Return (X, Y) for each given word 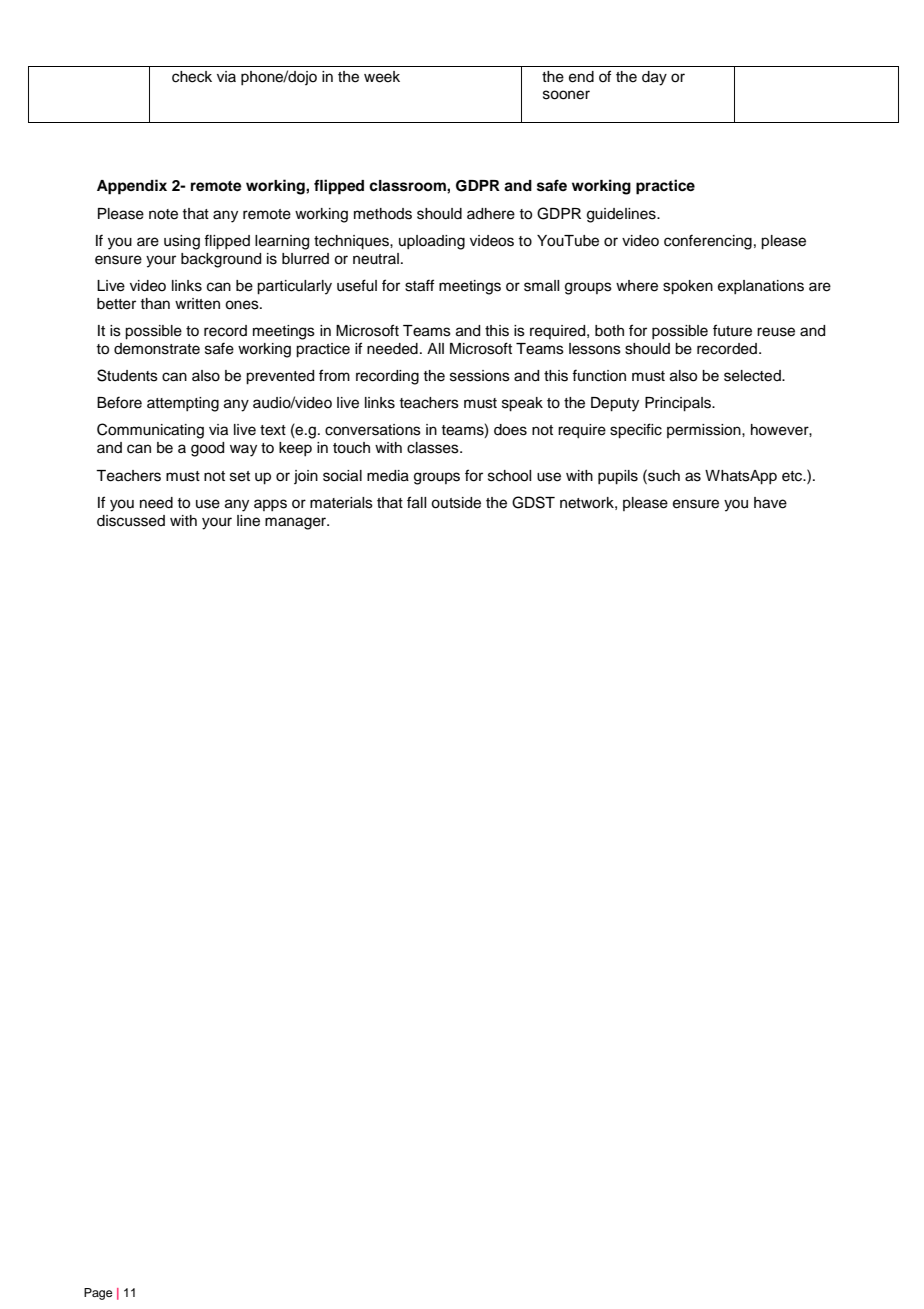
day (654, 78)
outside (456, 503)
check (192, 77)
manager (297, 523)
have (770, 503)
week (382, 77)
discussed (131, 521)
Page (98, 1294)
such (663, 475)
